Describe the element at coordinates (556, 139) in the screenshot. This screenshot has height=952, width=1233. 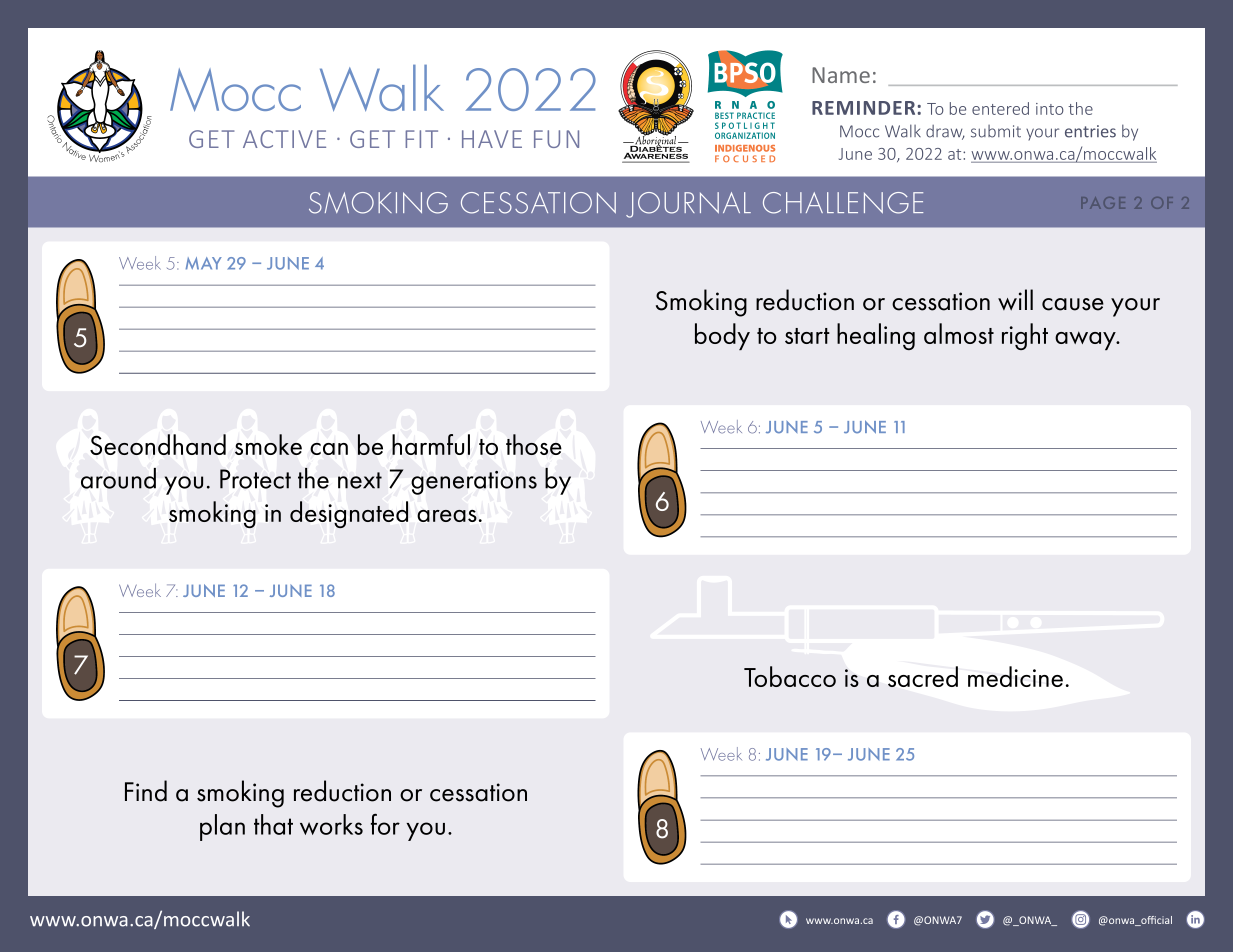
I see `FUN` at that location.
